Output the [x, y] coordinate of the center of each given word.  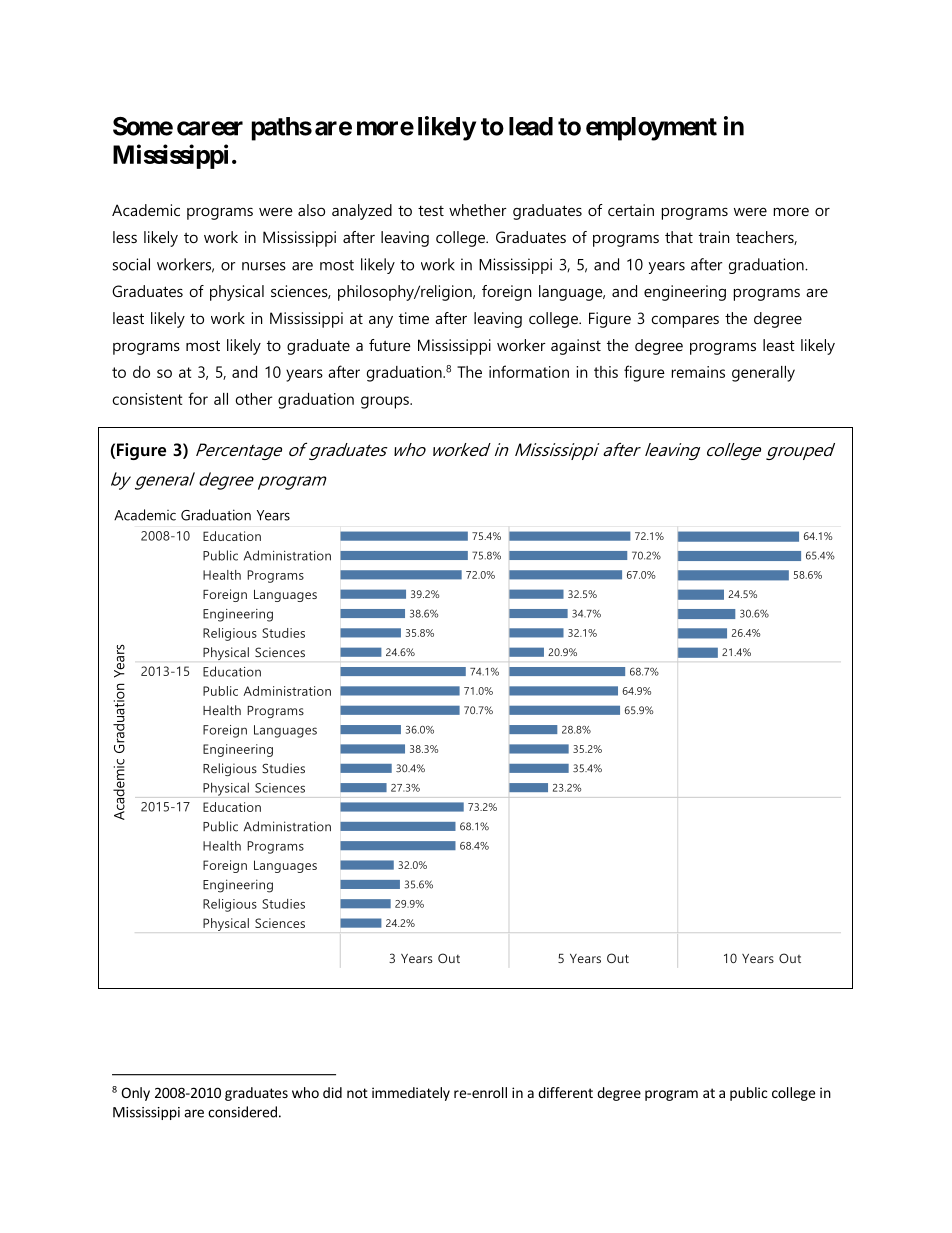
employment [651, 129]
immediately [411, 1094]
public [748, 1094]
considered [242, 1112]
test [431, 210]
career [210, 128]
